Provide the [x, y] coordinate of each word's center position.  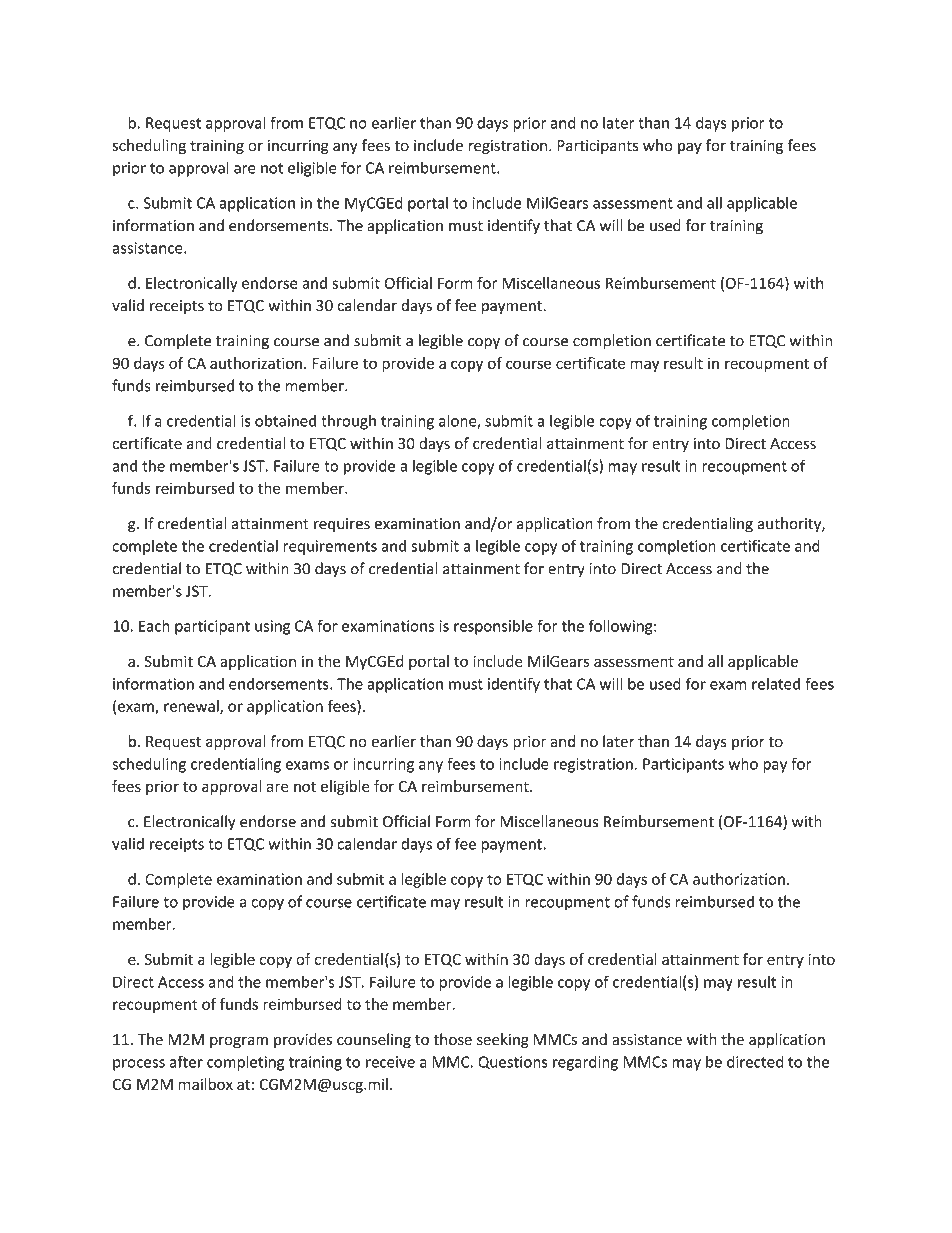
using [272, 627]
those [452, 1039]
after [186, 1061]
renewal [192, 707]
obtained [285, 420]
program [239, 1042]
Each [154, 625]
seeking [503, 1040]
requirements [330, 547]
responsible [493, 627]
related [776, 684]
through [348, 422]
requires [342, 525]
